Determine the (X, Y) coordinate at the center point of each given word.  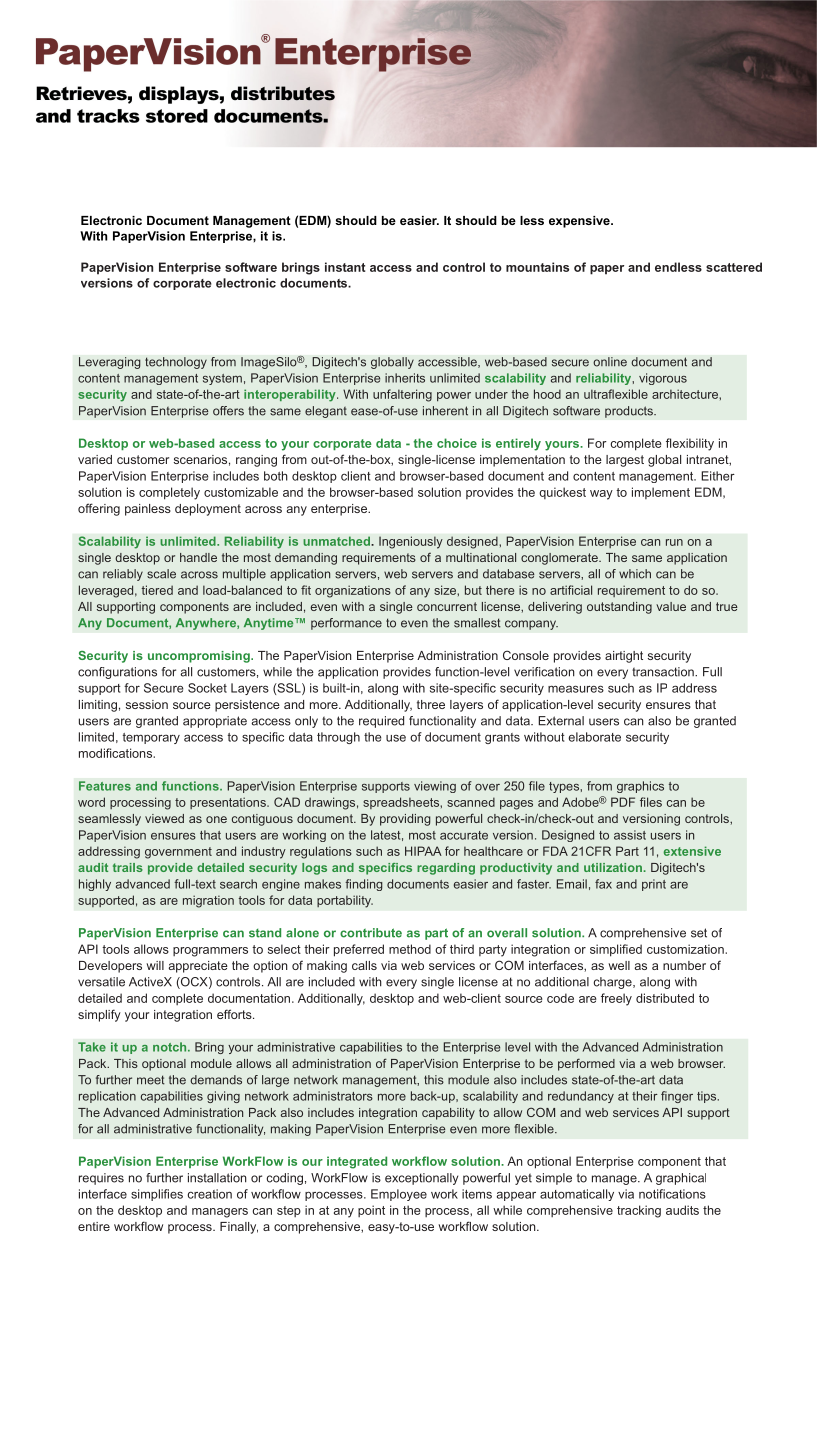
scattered (734, 267)
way (601, 495)
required (381, 722)
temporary (151, 738)
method (410, 949)
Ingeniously (411, 542)
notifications (672, 1194)
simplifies (157, 1195)
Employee (399, 1195)
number (684, 965)
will (155, 965)
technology (176, 363)
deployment (208, 510)
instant (345, 267)
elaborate (594, 737)
